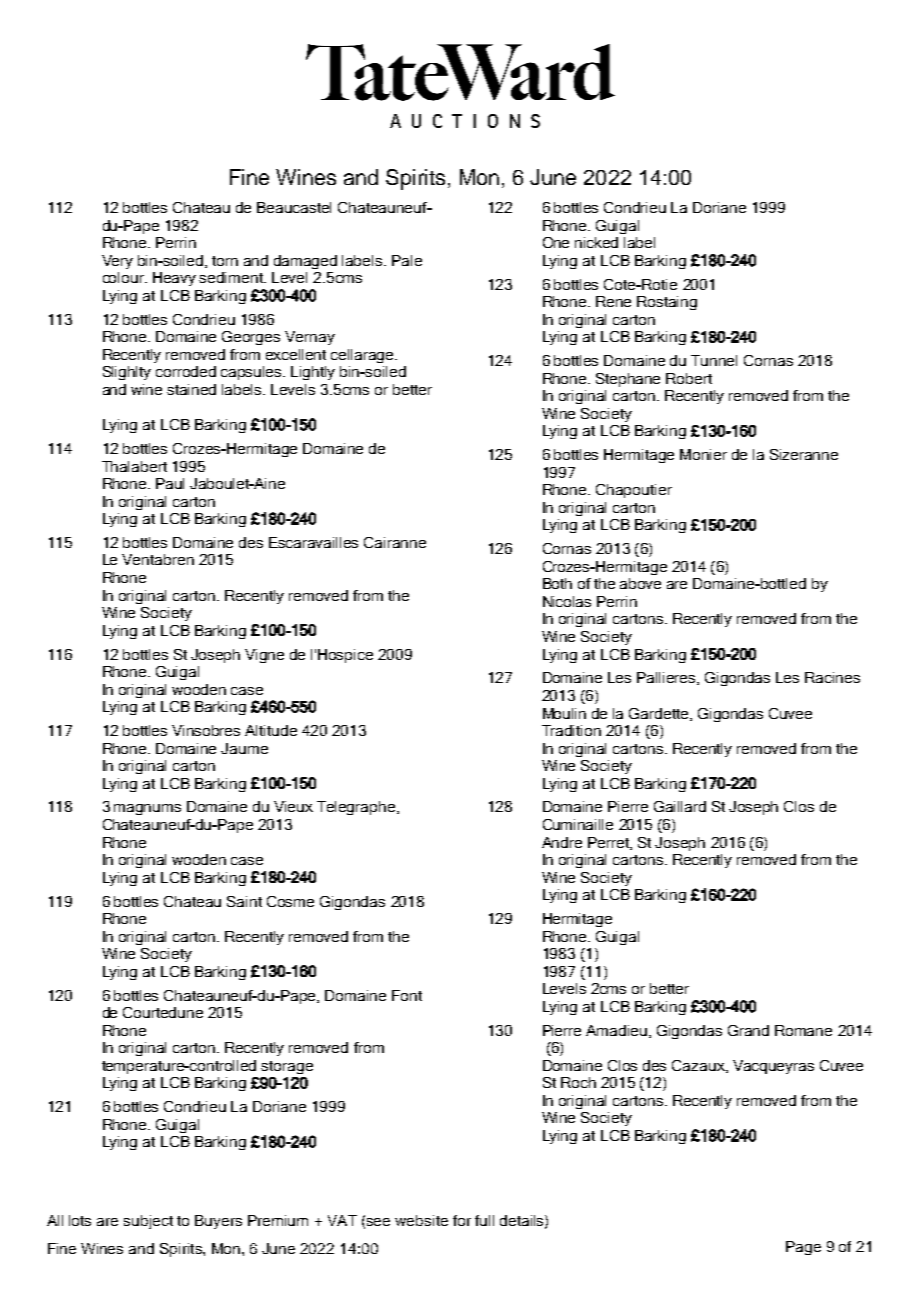 Image resolution: width=924 pixels, height=1308 pixels. What do you see at coordinates (244, 748) in the document?
I see `Jaume` at bounding box center [244, 748].
